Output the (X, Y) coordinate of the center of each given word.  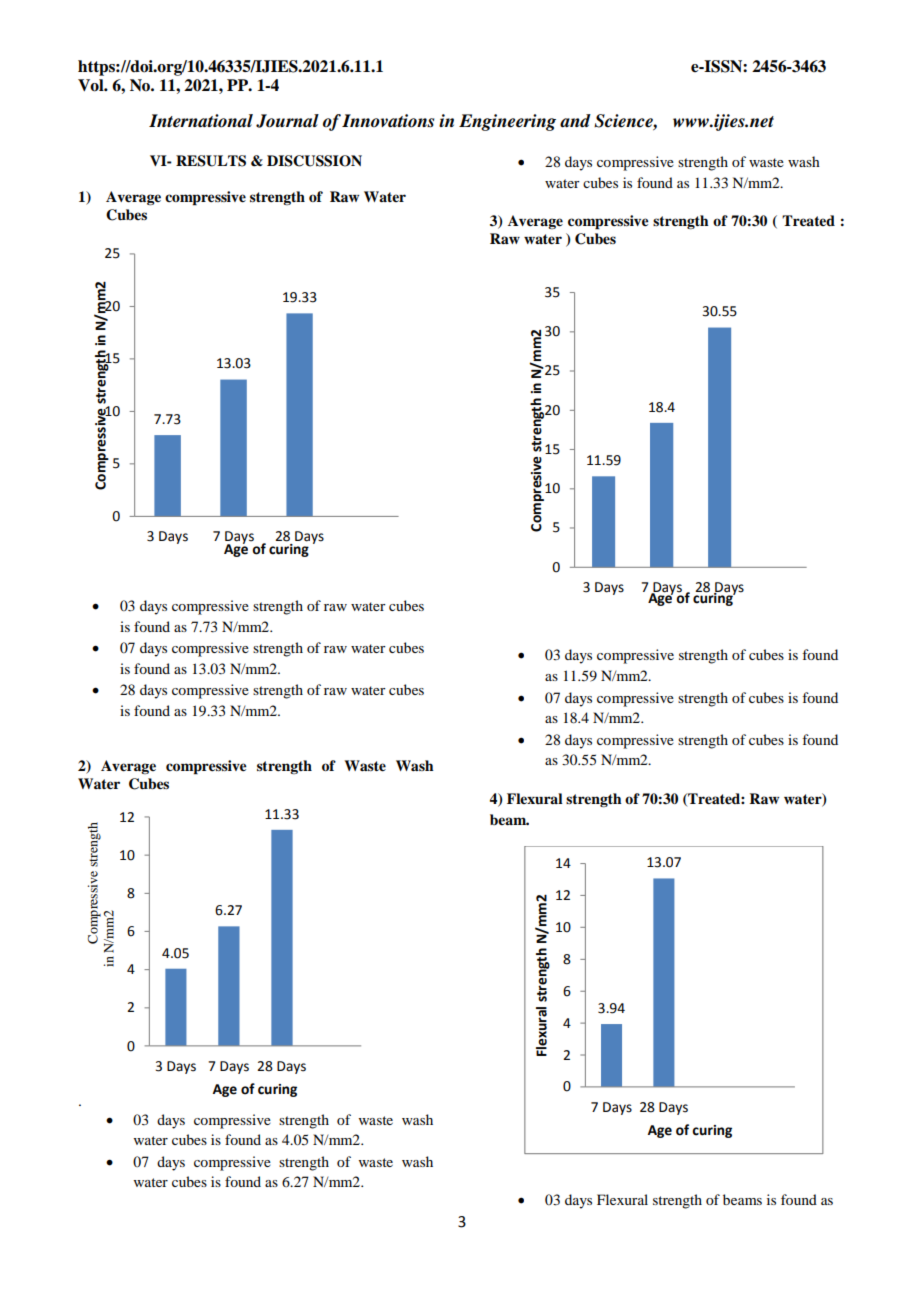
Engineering (507, 122)
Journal (287, 121)
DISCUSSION (314, 161)
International (201, 121)
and (575, 121)
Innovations (388, 121)
